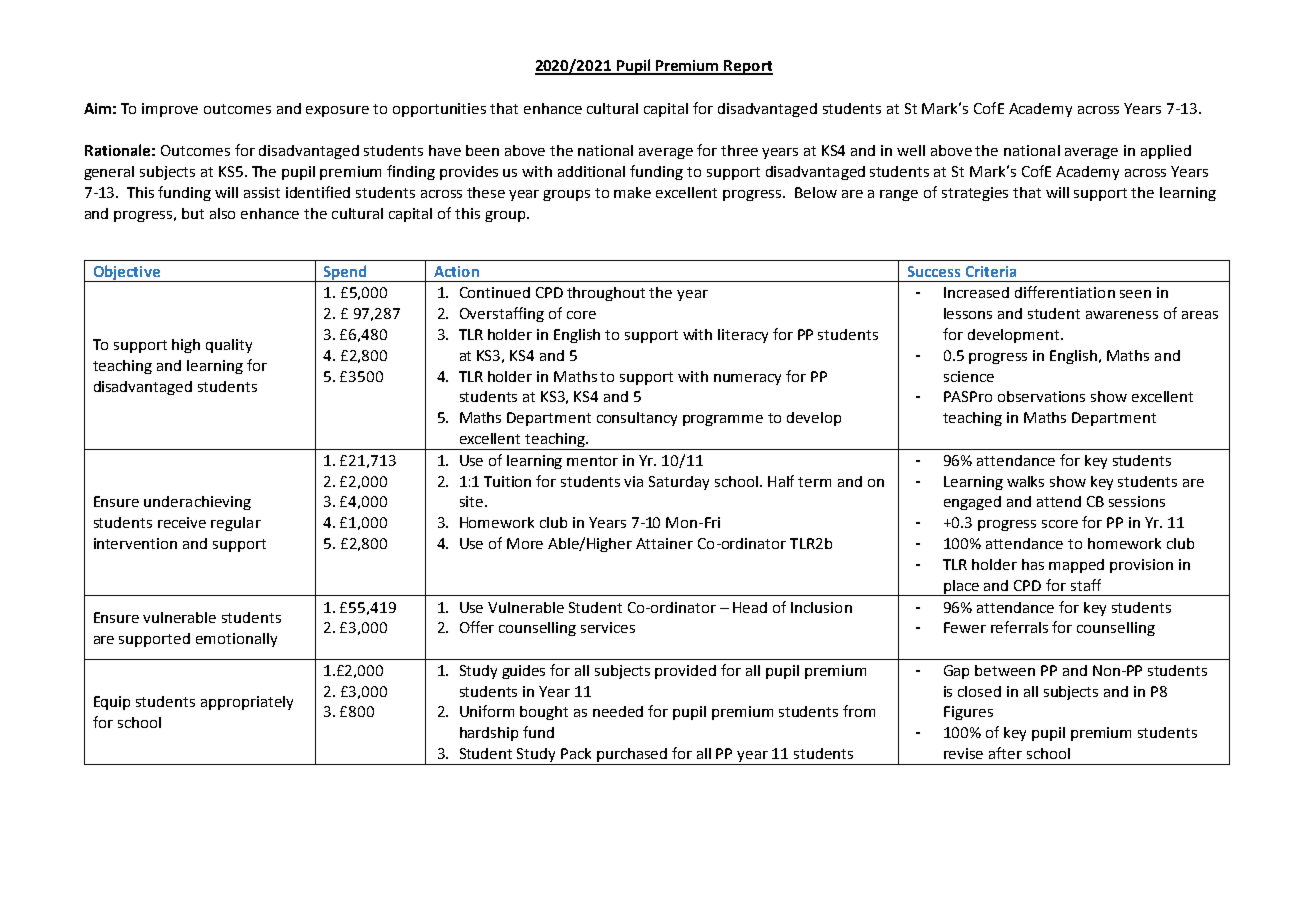  I want to click on applied, so click(1166, 152).
